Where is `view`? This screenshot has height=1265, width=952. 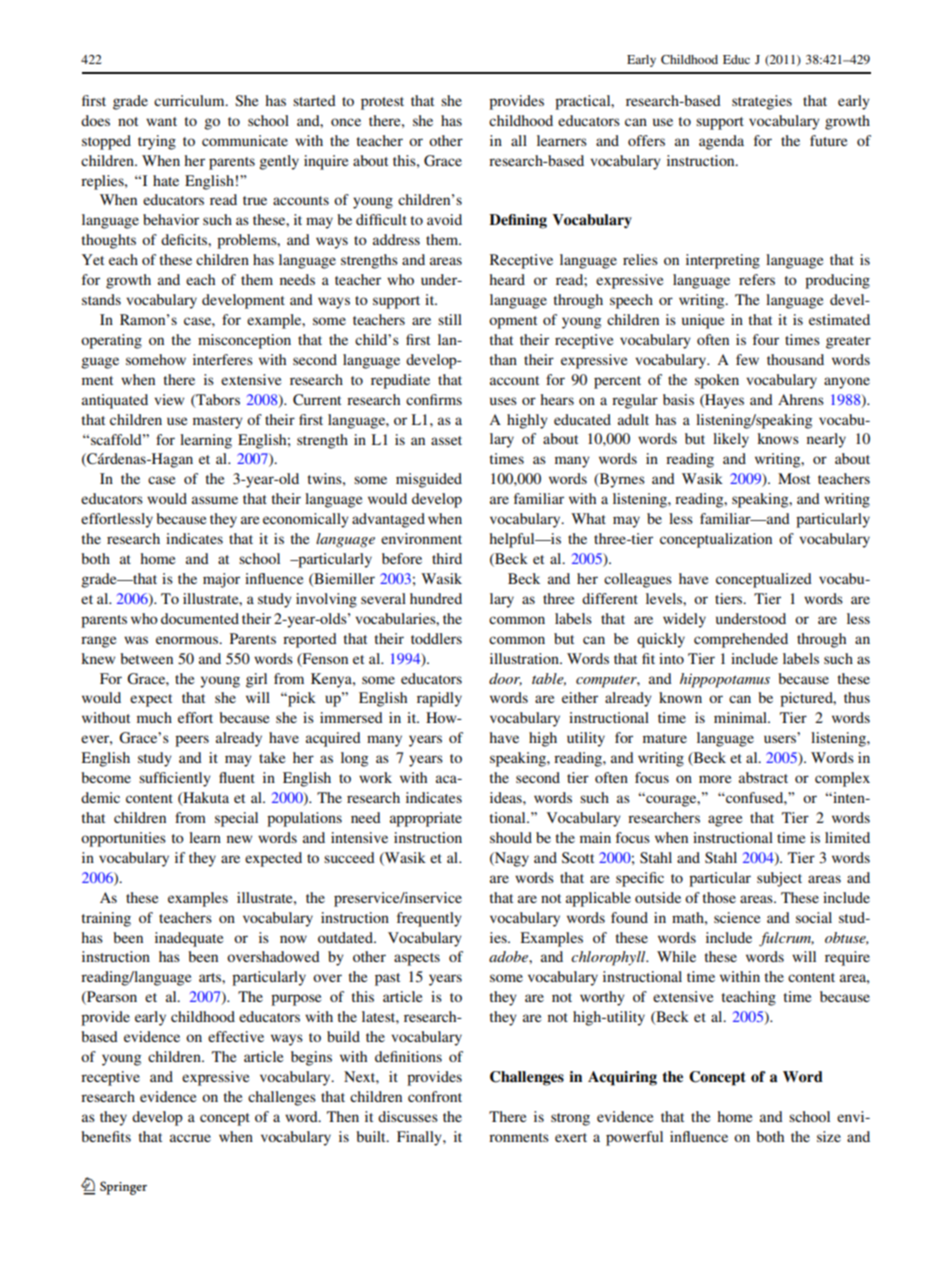 view is located at coordinates (169, 399).
